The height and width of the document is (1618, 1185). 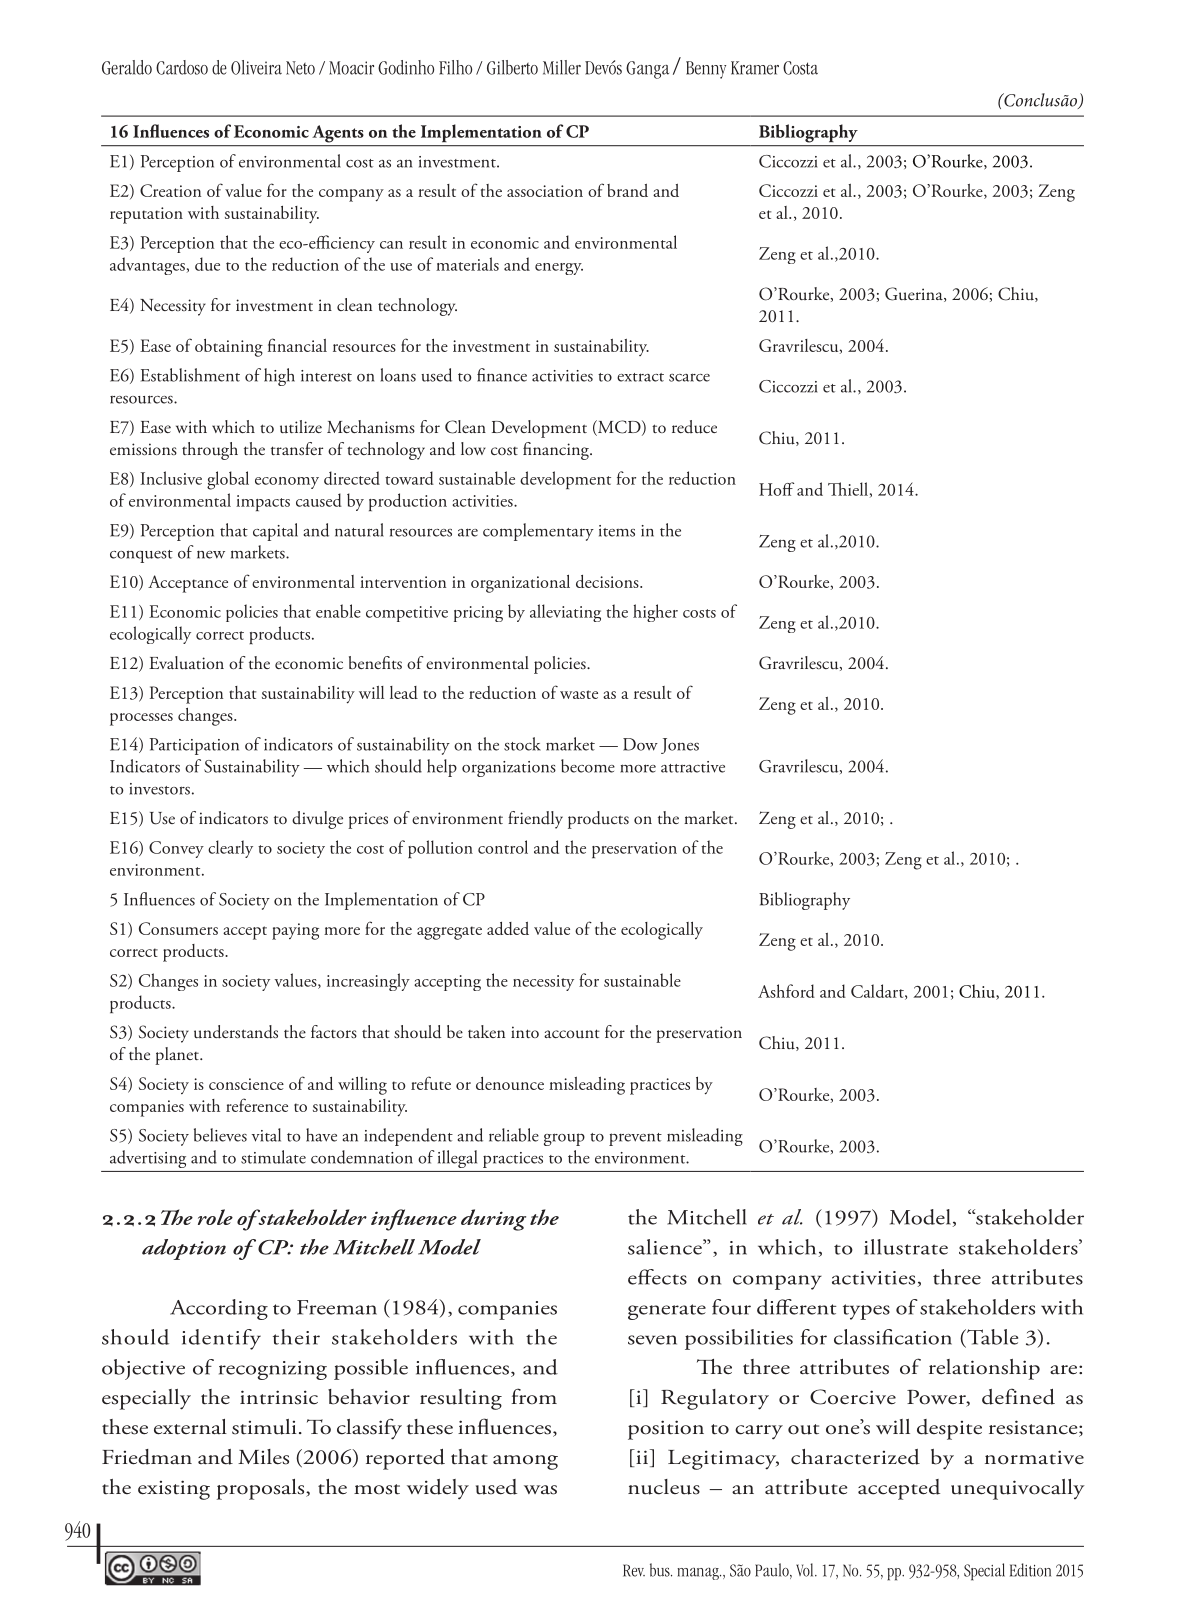 I want to click on among, so click(x=525, y=1462).
